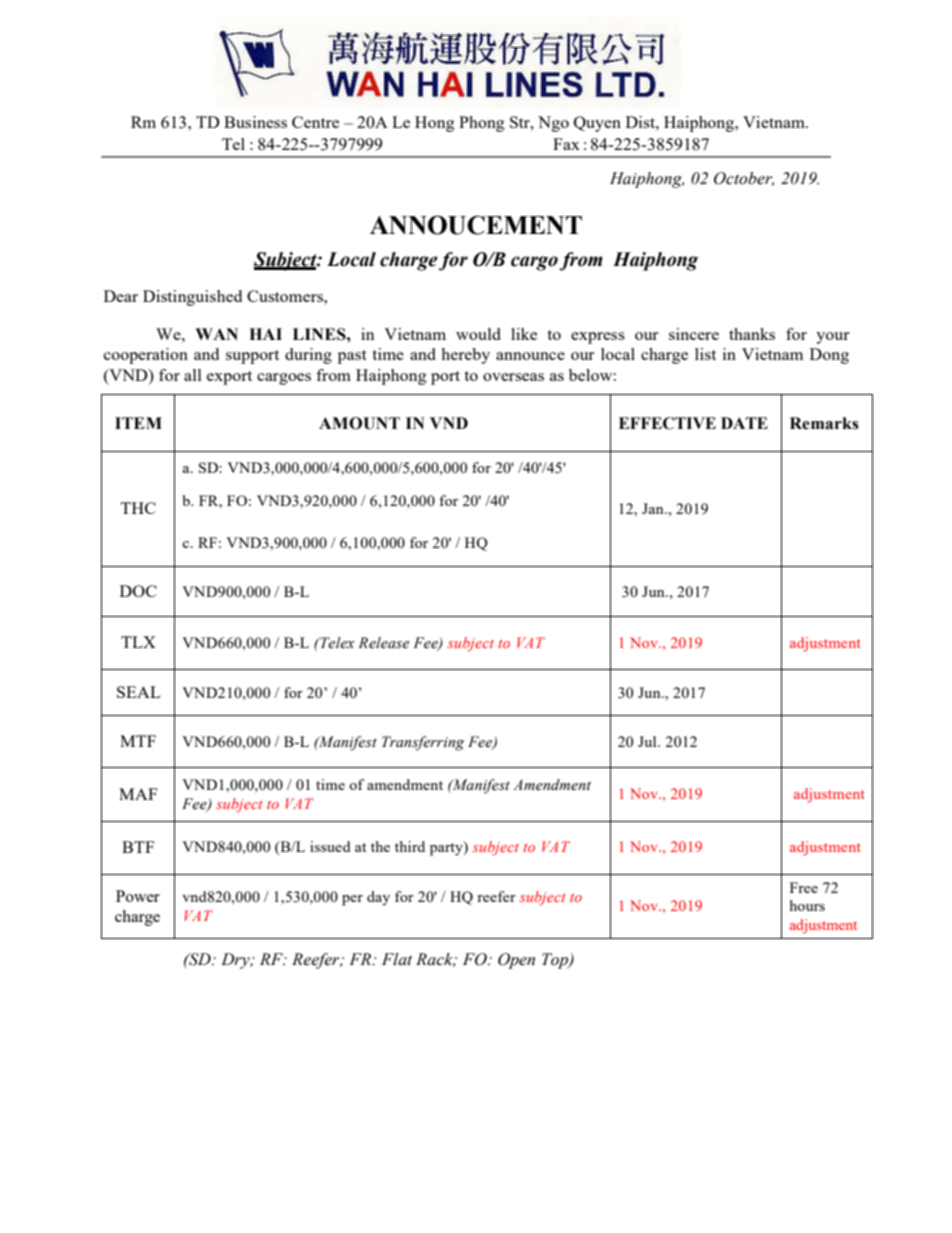 This screenshot has height=1233, width=952. I want to click on Release, so click(383, 643).
